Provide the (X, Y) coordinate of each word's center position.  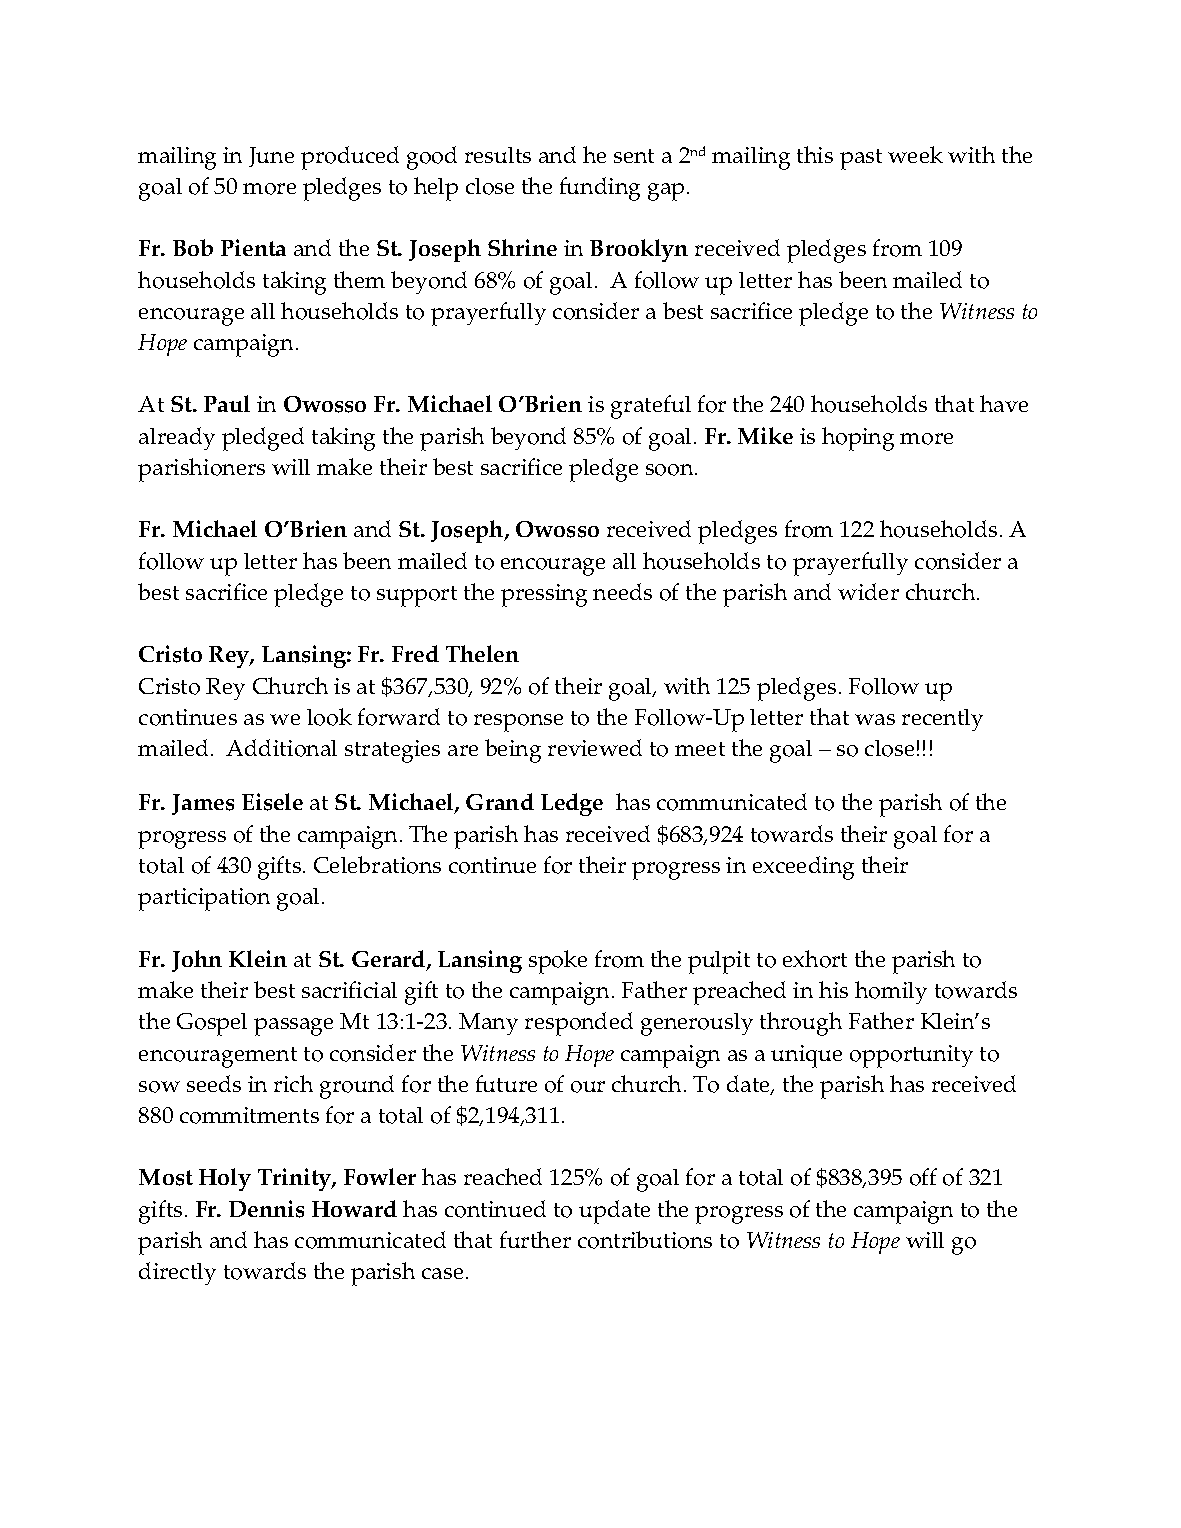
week (915, 154)
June (271, 157)
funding (600, 189)
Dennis (266, 1209)
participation (204, 899)
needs (622, 591)
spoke (558, 962)
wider (868, 591)
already (177, 438)
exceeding (803, 868)
